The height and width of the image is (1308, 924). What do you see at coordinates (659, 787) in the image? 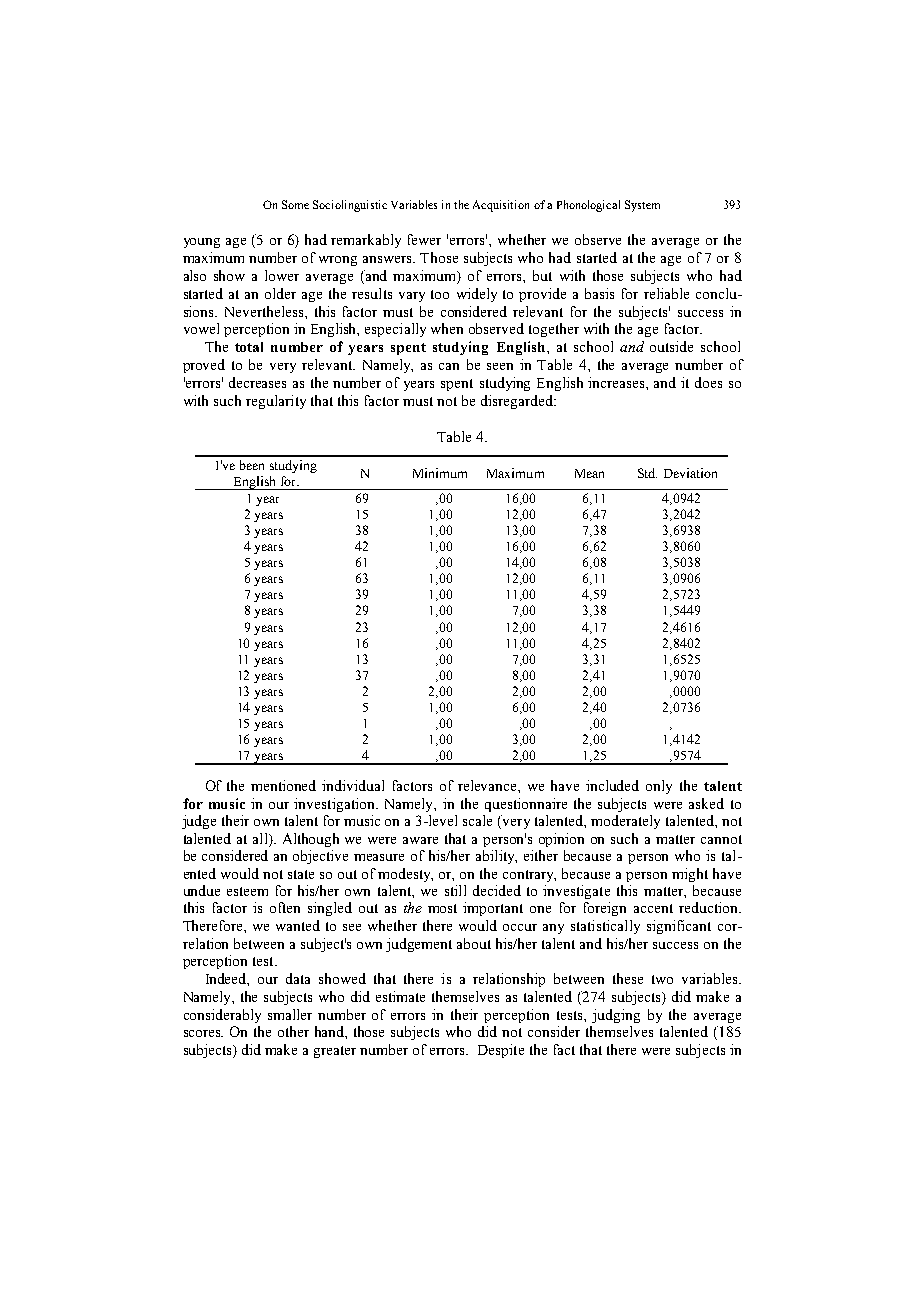
I see `only` at bounding box center [659, 787].
